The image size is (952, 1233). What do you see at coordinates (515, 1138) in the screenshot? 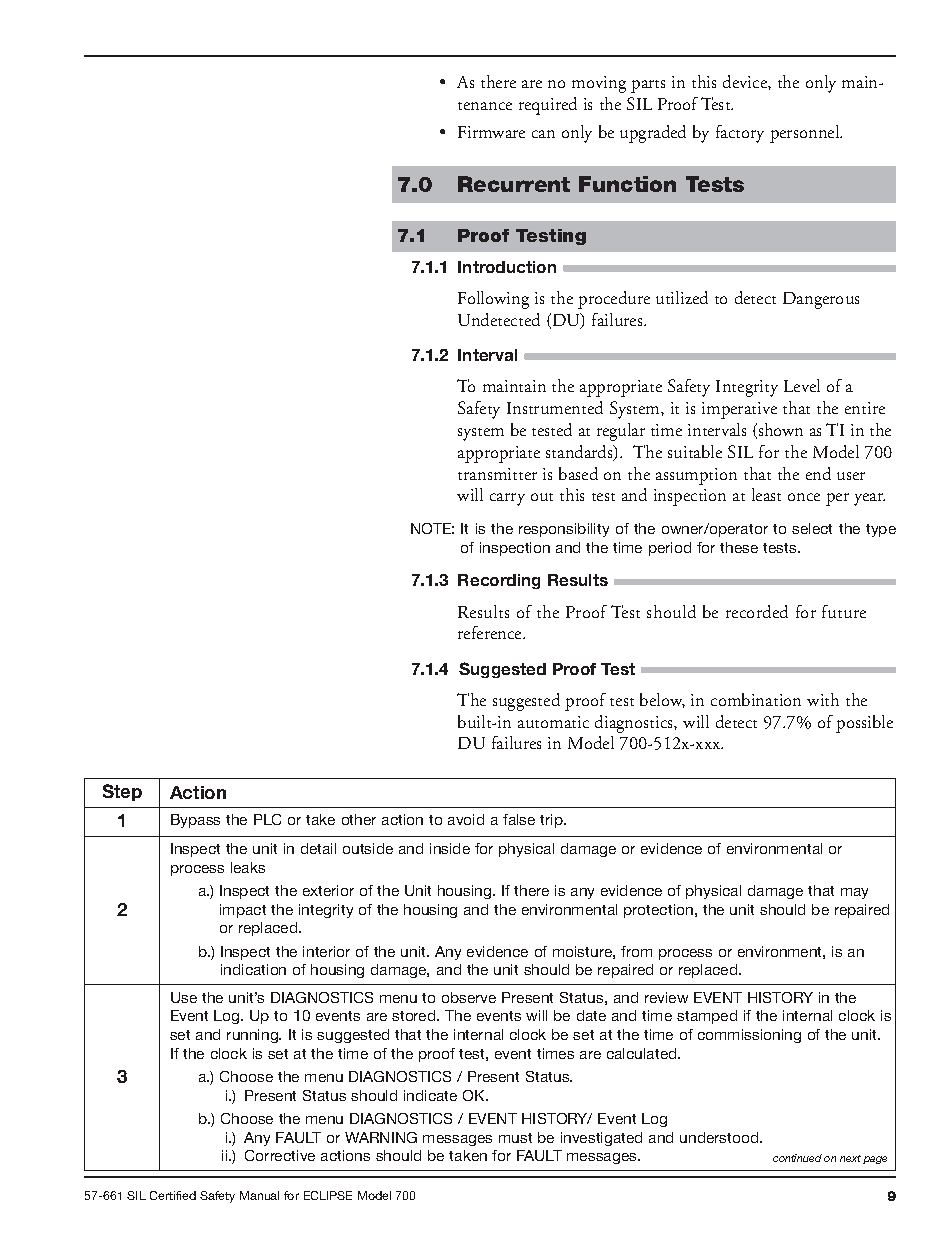
I see `must` at bounding box center [515, 1138].
